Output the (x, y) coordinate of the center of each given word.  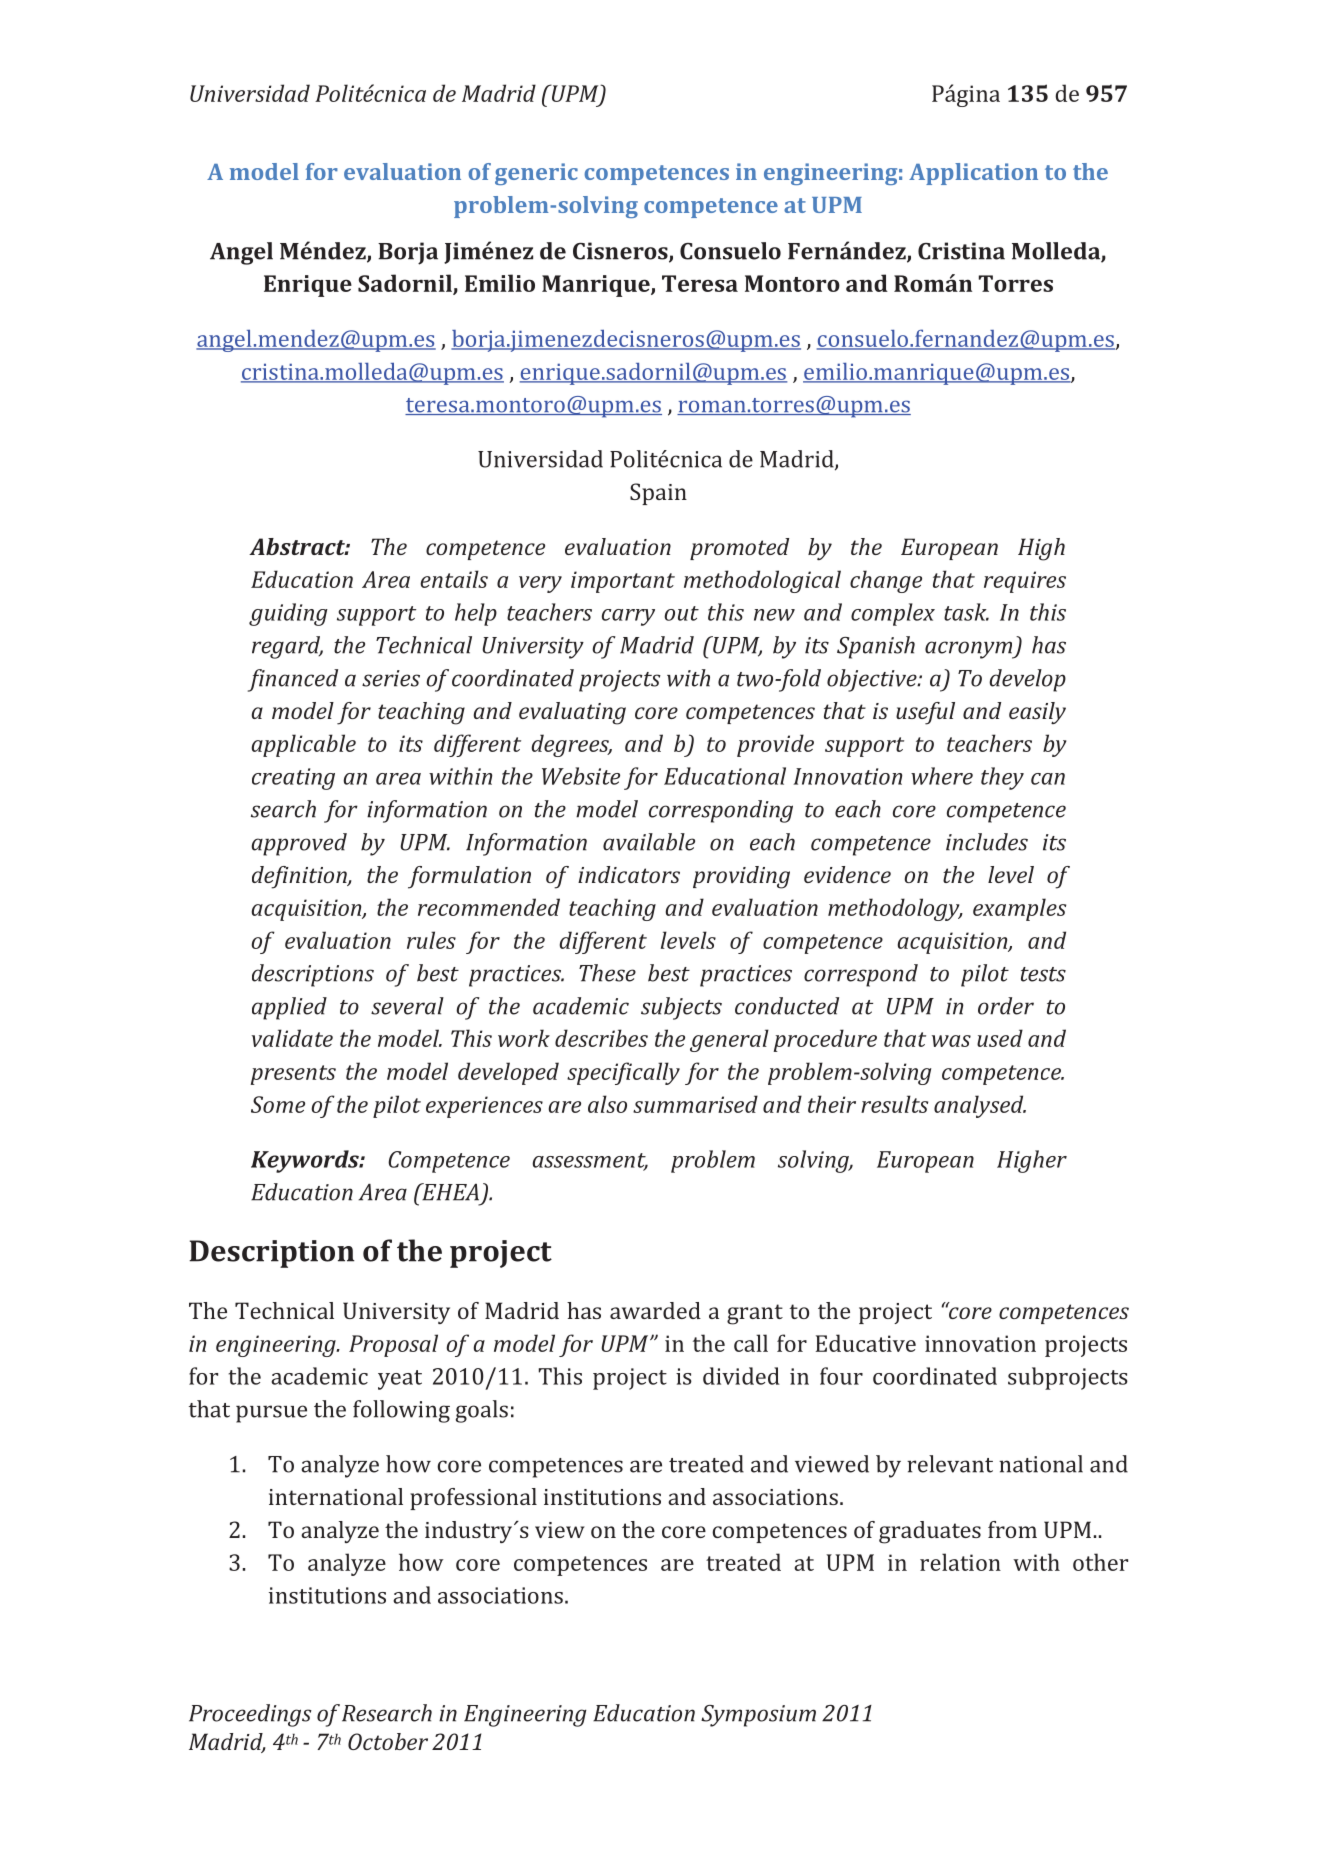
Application (973, 174)
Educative (866, 1343)
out (681, 613)
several (407, 1006)
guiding (288, 614)
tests (1043, 974)
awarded (655, 1310)
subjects (681, 1008)
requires (1025, 582)
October (388, 1741)
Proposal (393, 1345)
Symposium (758, 1716)
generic (536, 174)
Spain (658, 494)
